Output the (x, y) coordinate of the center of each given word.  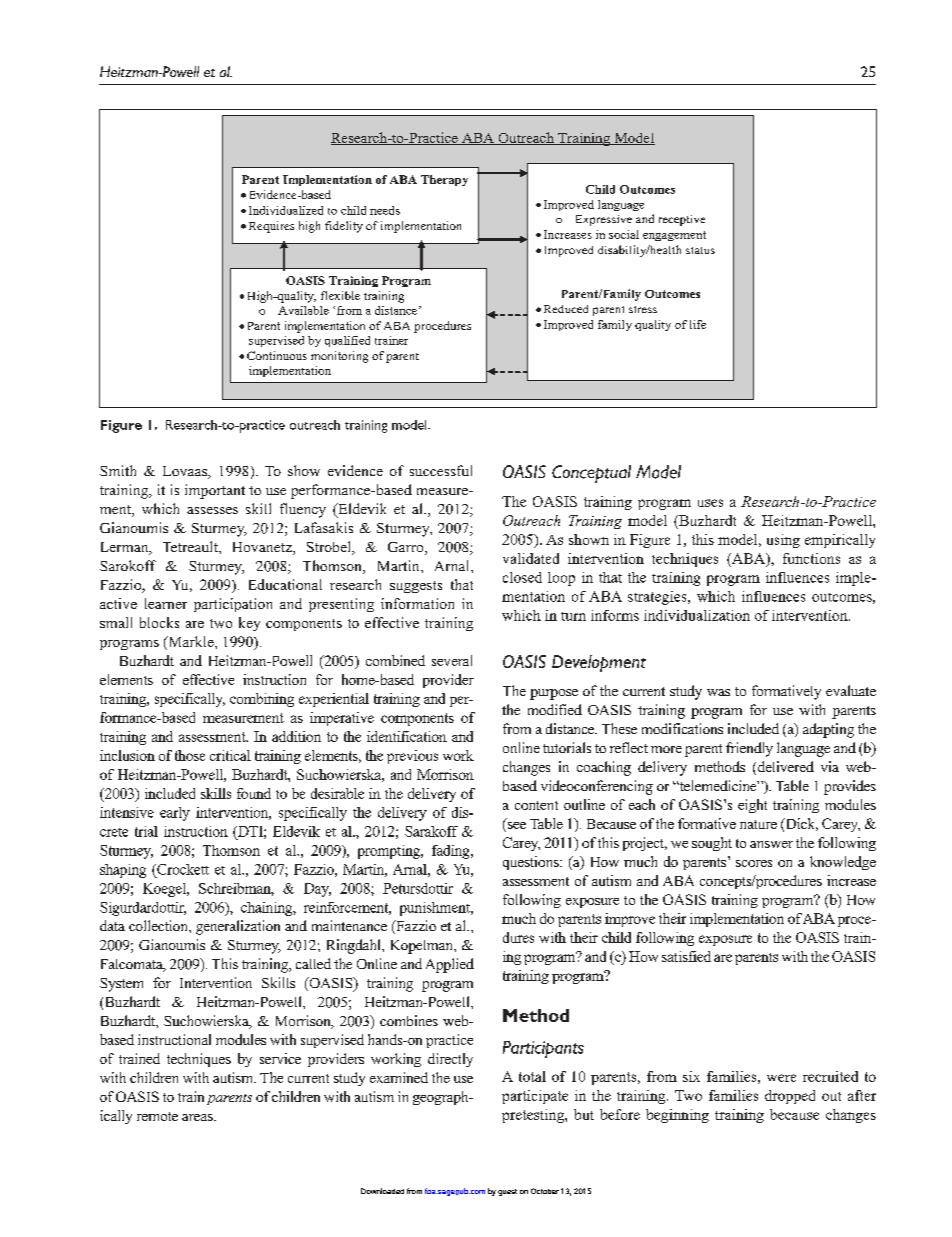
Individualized (286, 210)
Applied (450, 965)
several (452, 660)
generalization (238, 927)
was (718, 692)
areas (198, 1117)
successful (441, 470)
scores (754, 863)
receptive (682, 220)
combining (262, 700)
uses (710, 503)
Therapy (444, 180)
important (215, 491)
